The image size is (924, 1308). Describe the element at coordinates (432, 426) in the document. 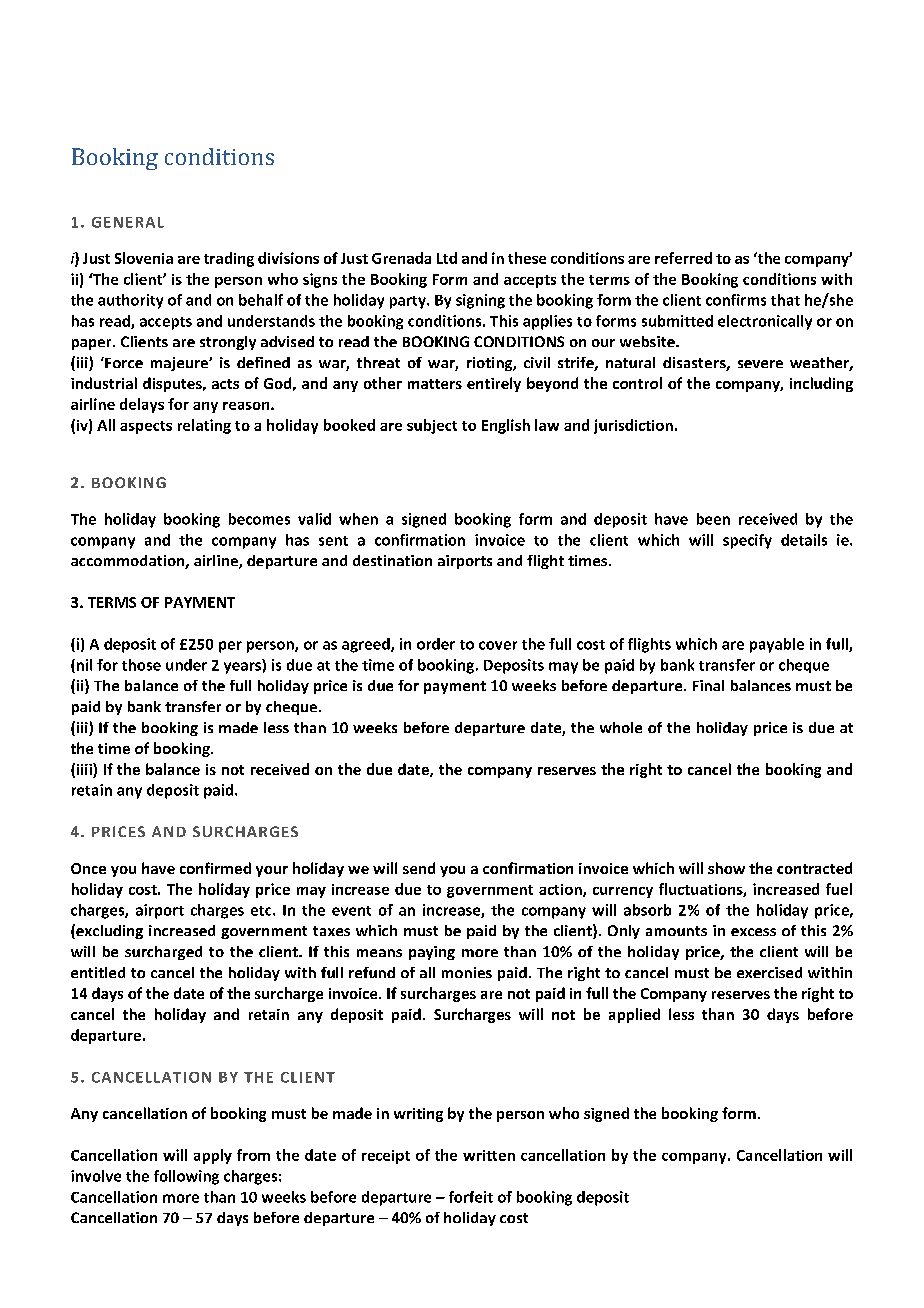

I see `subject` at that location.
